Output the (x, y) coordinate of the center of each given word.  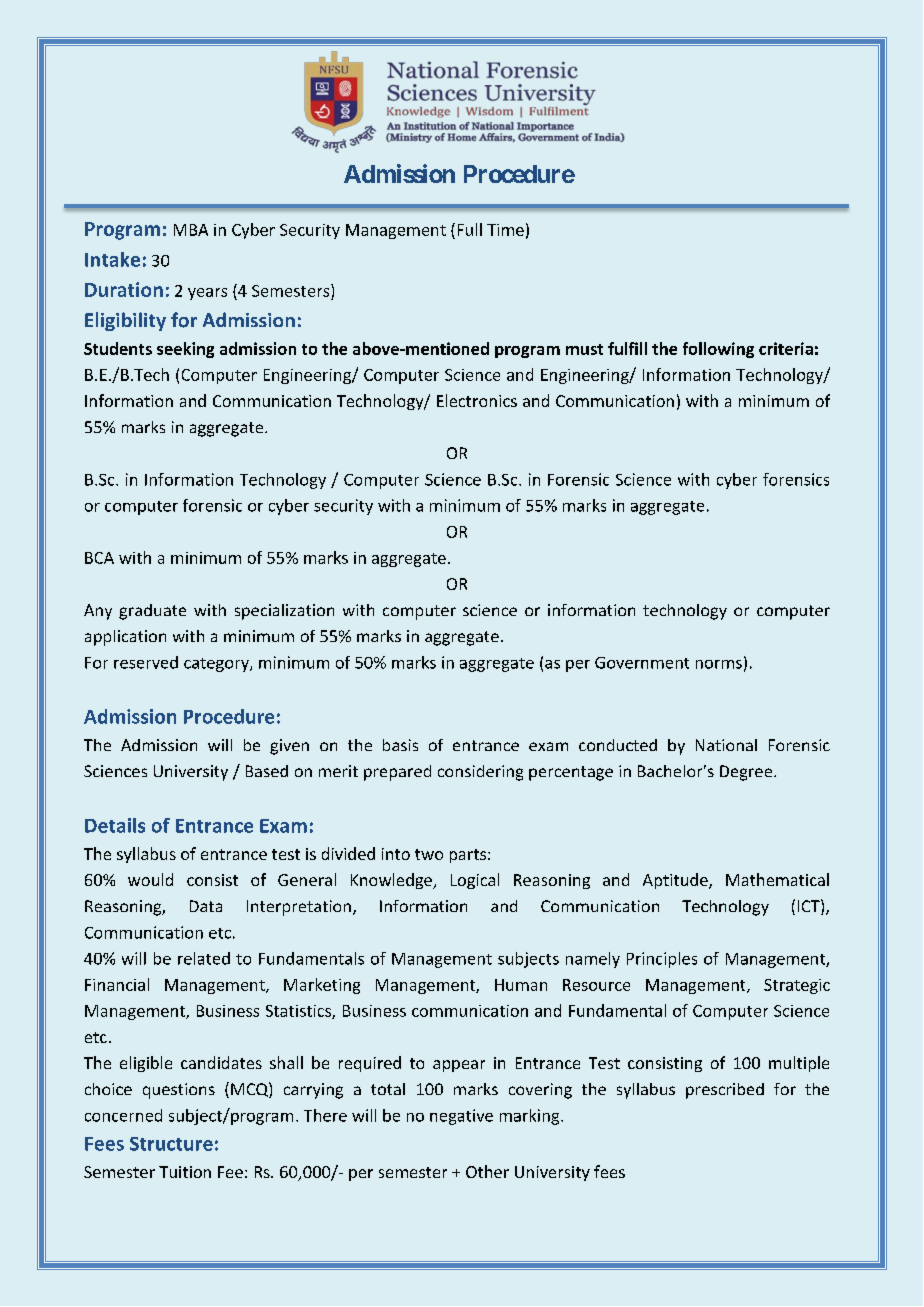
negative (461, 1117)
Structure (171, 1144)
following (718, 350)
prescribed (725, 1091)
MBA (191, 230)
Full (470, 229)
